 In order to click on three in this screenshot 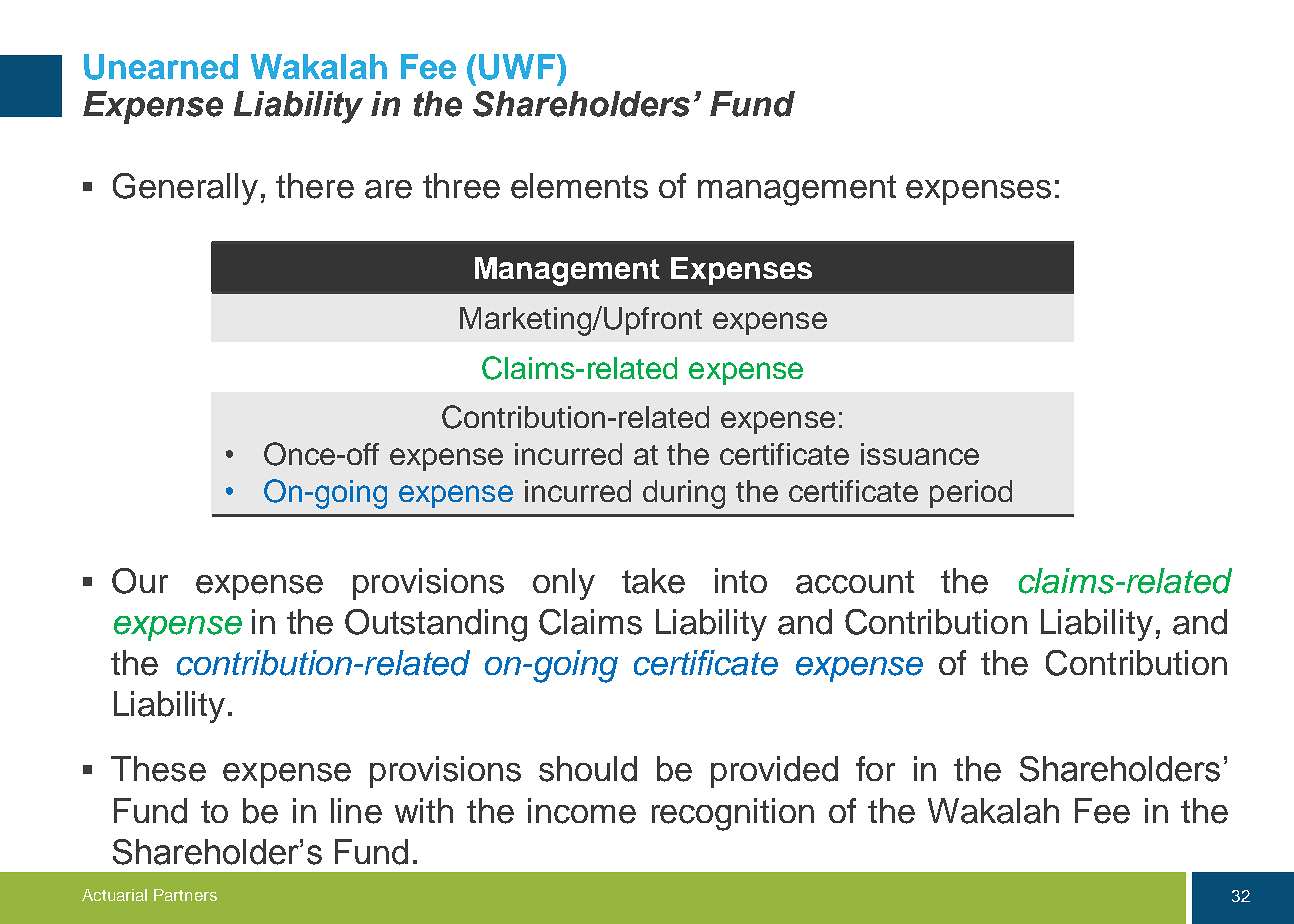, I will do `click(461, 186)`.
